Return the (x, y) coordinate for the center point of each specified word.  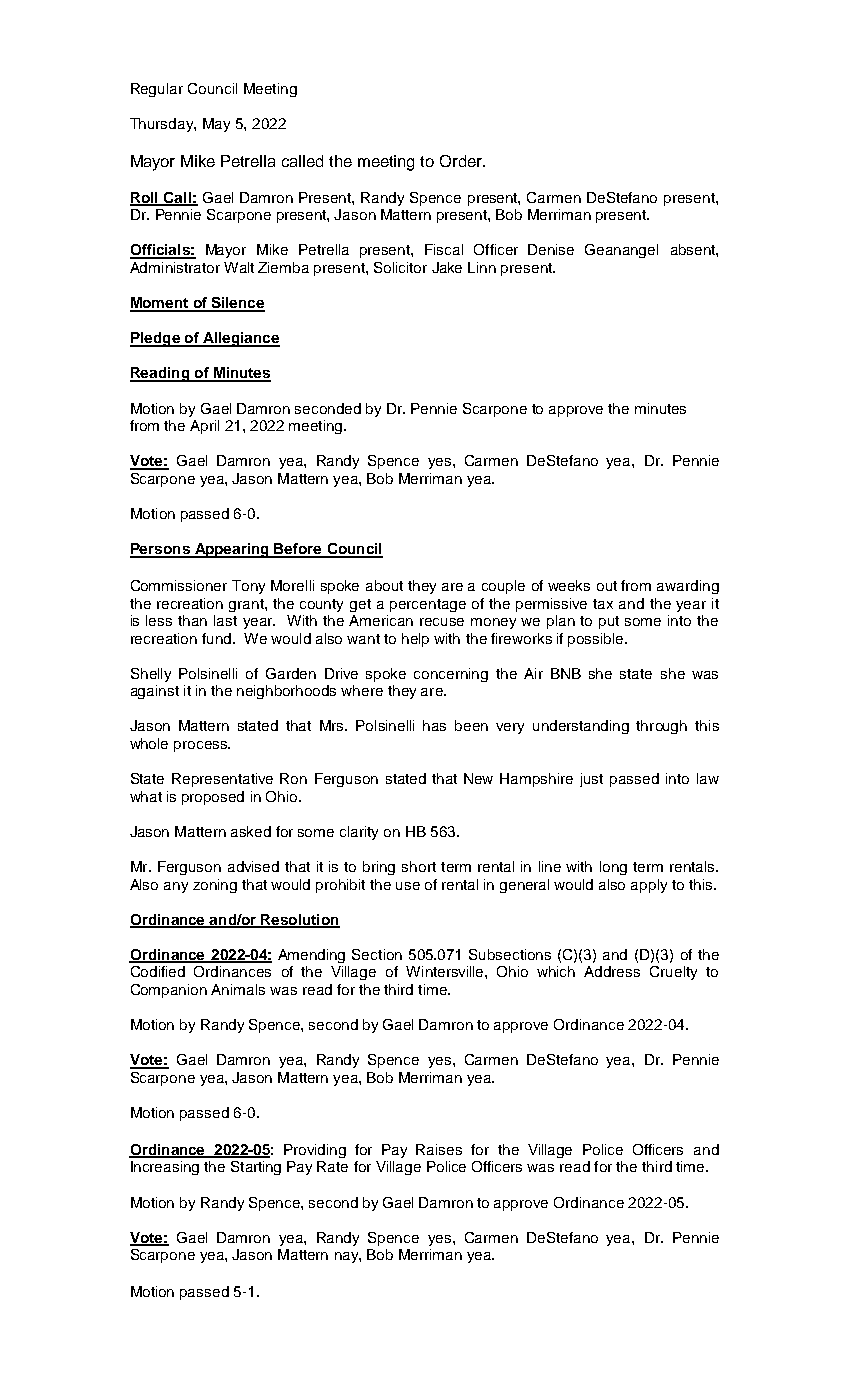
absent (694, 249)
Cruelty (673, 973)
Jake (447, 267)
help (415, 640)
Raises (439, 1149)
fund (218, 638)
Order (462, 161)
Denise (551, 249)
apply (649, 886)
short (419, 866)
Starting (256, 1168)
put (609, 622)
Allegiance (240, 339)
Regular (157, 90)
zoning (215, 886)
